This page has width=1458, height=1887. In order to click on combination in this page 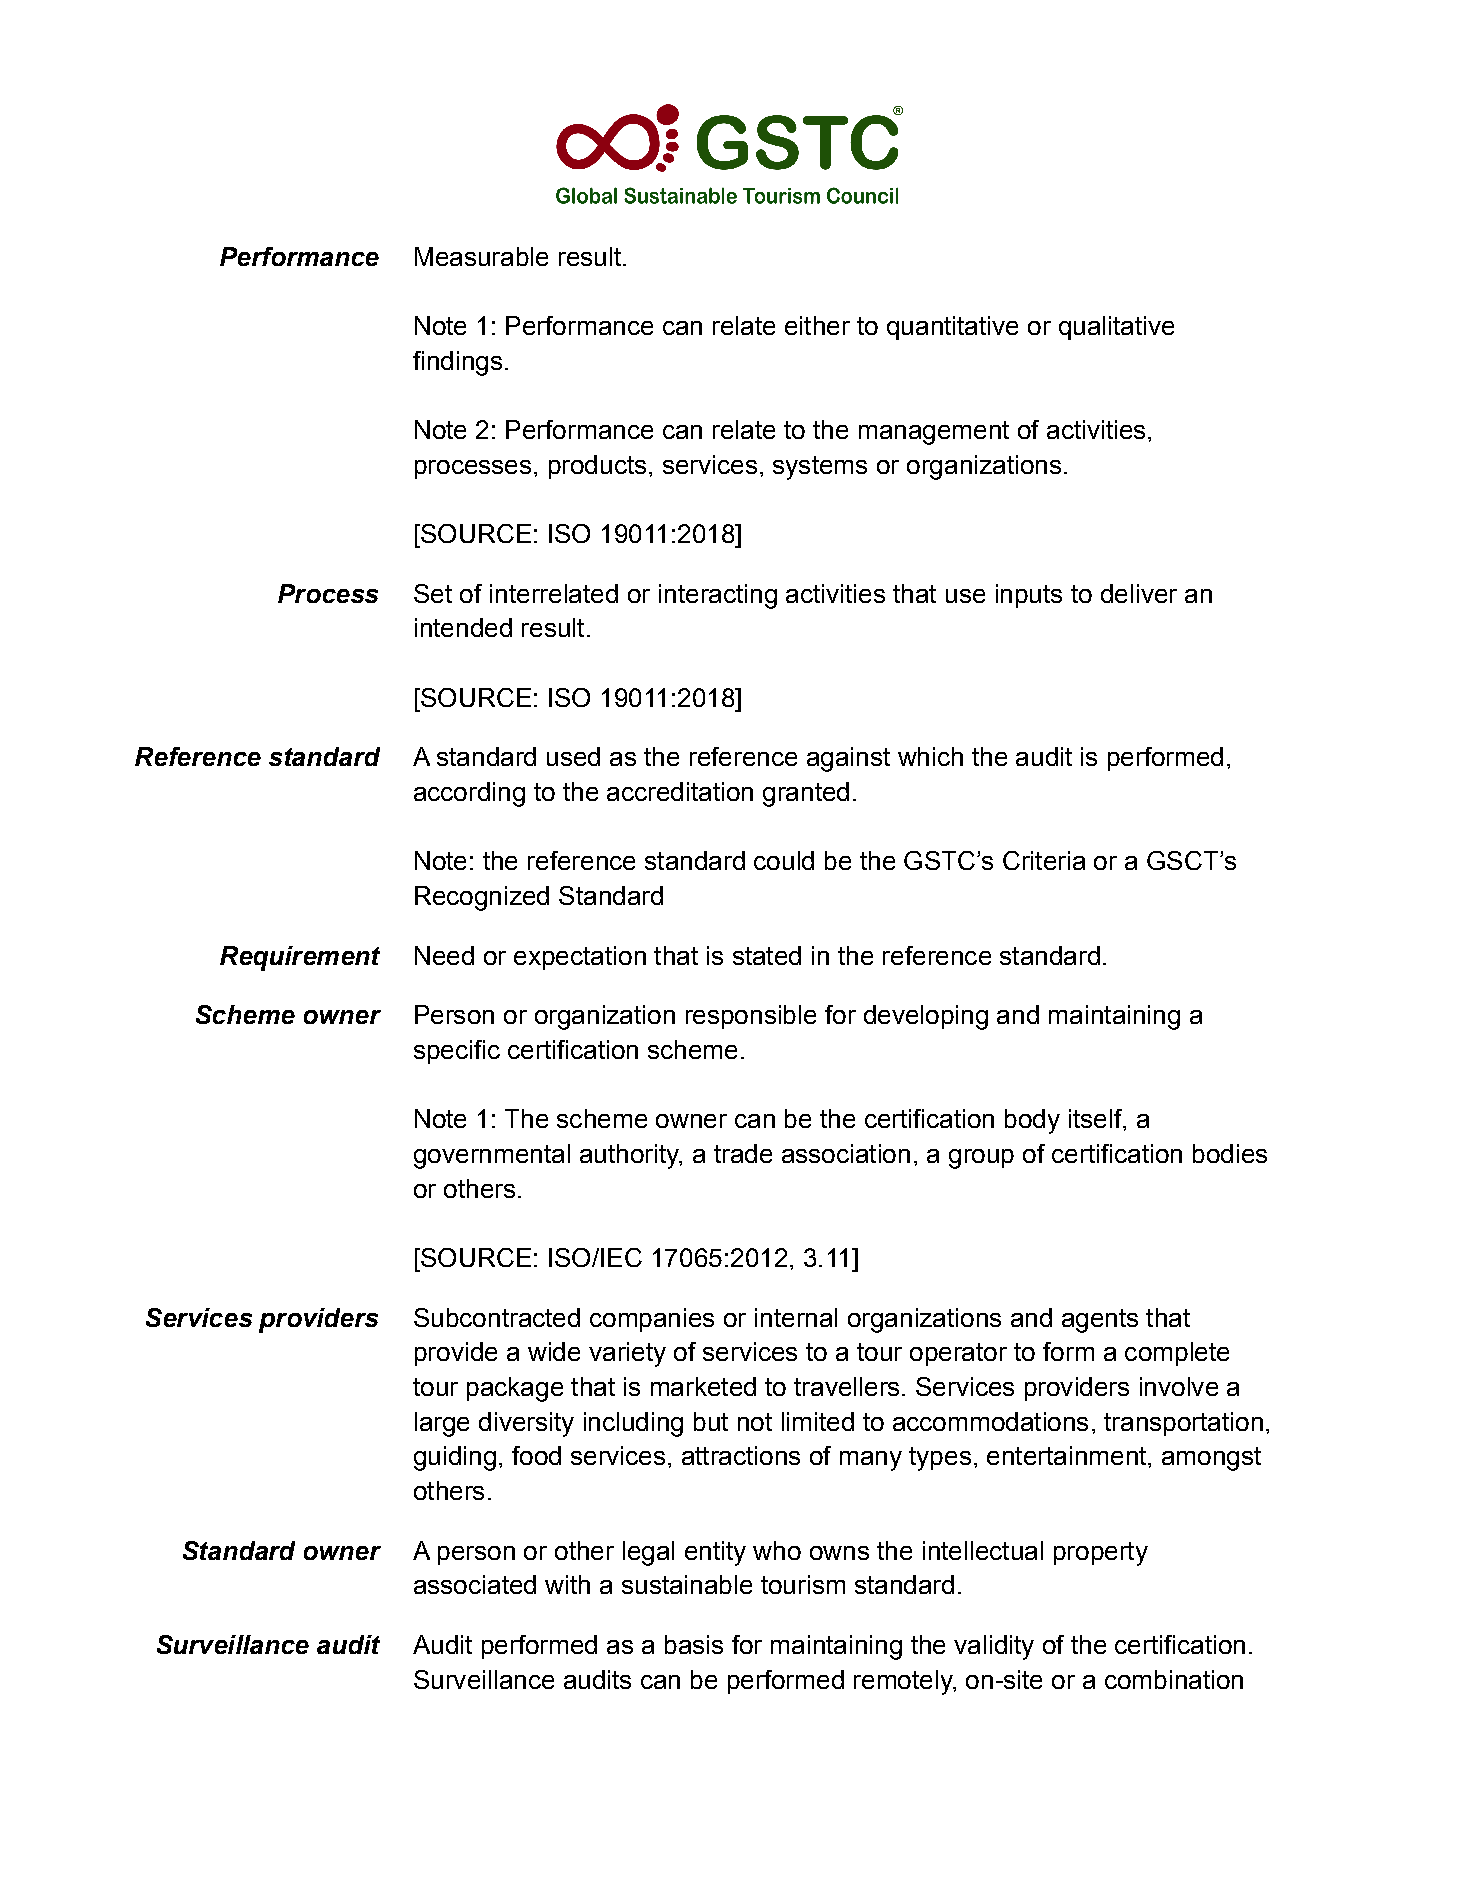, I will do `click(1174, 1679)`.
